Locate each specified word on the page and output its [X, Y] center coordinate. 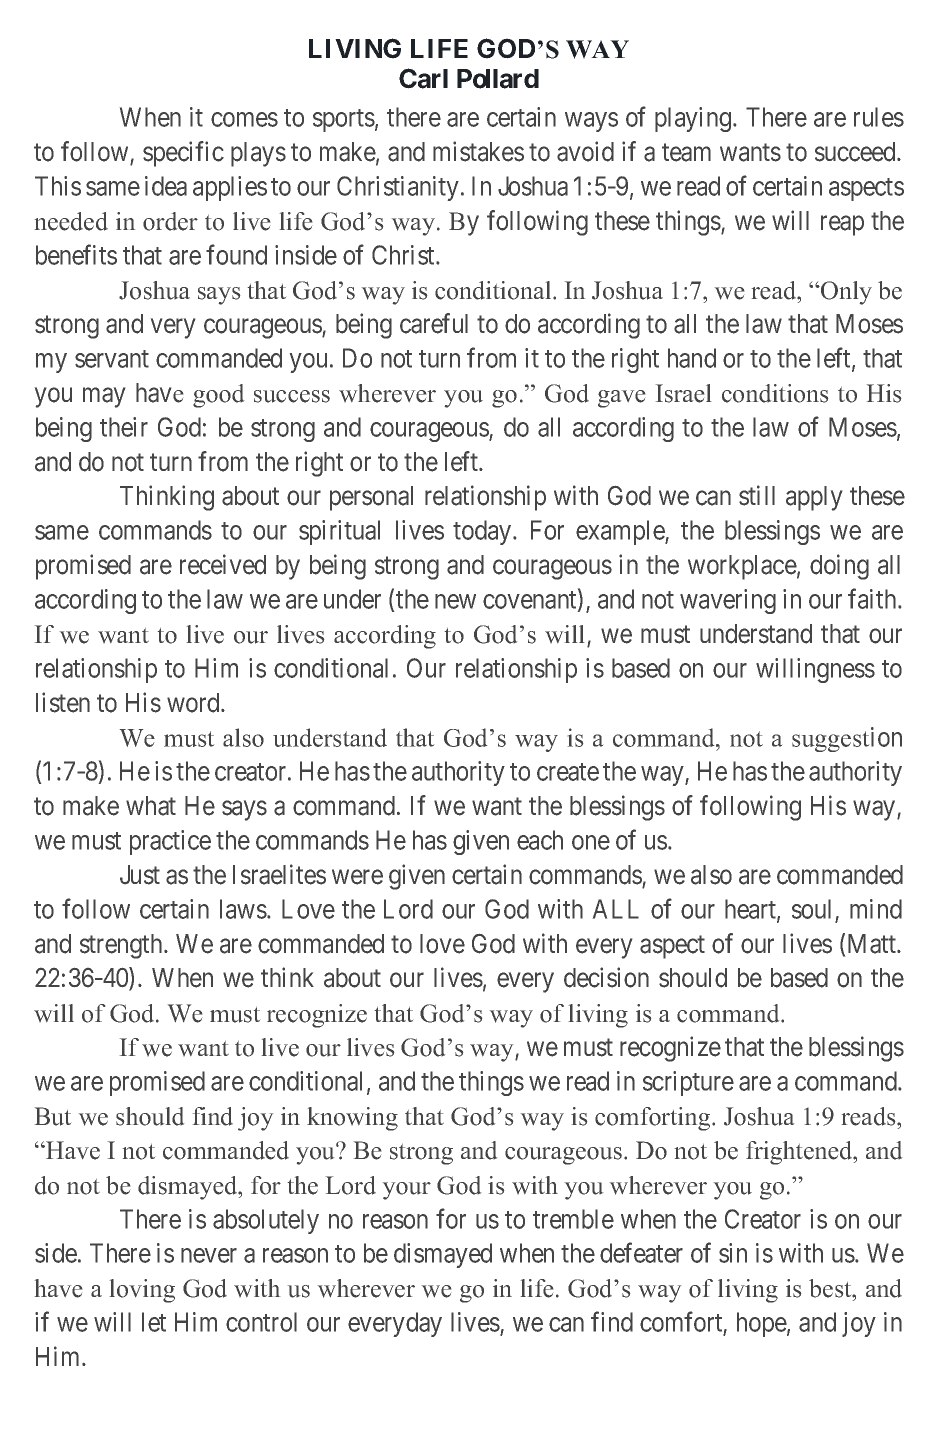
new [455, 601]
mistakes [478, 151]
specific [183, 154]
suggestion [847, 739]
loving [142, 1291]
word [194, 703]
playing [693, 119]
